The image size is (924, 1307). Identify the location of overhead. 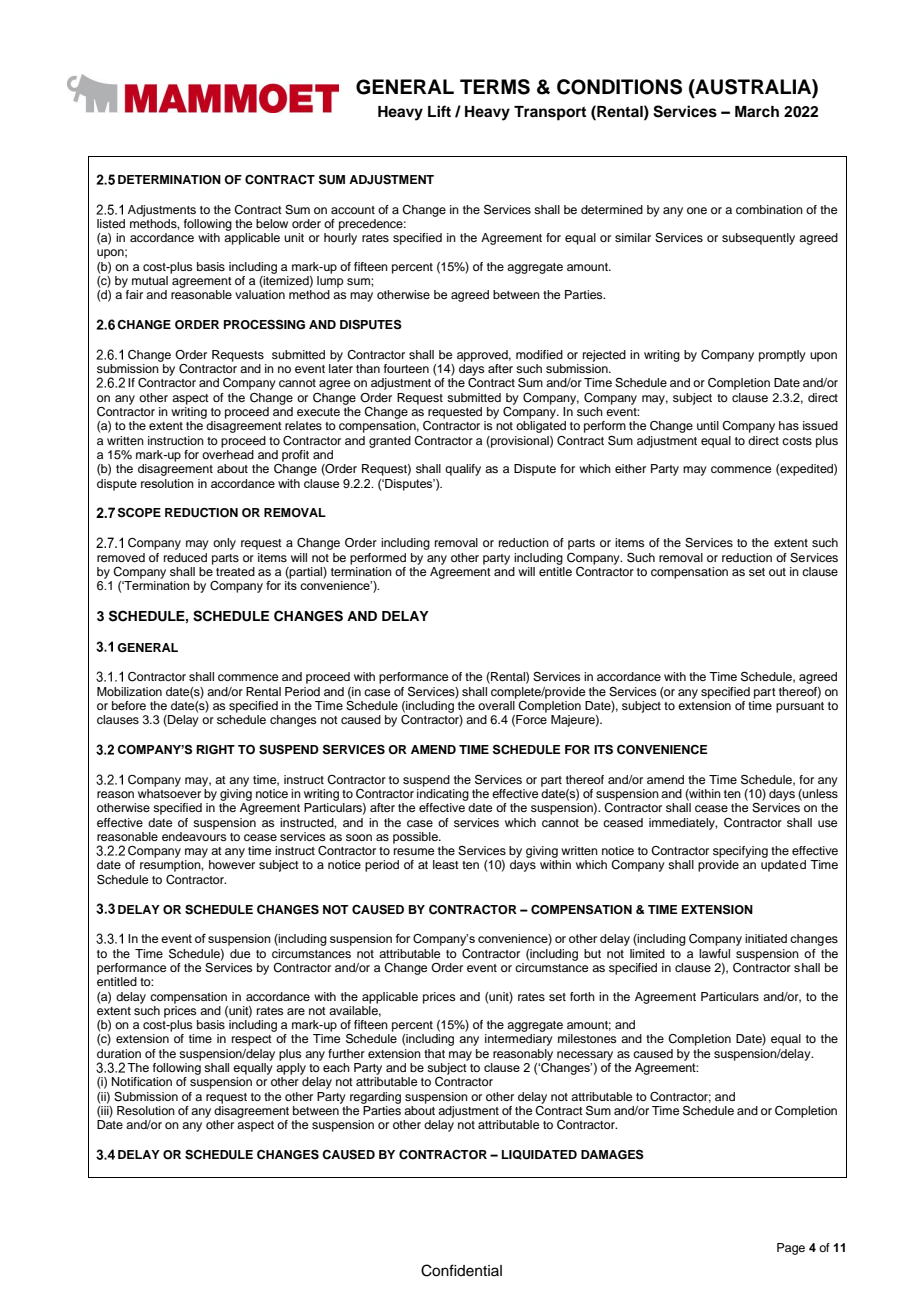
(228, 454).
